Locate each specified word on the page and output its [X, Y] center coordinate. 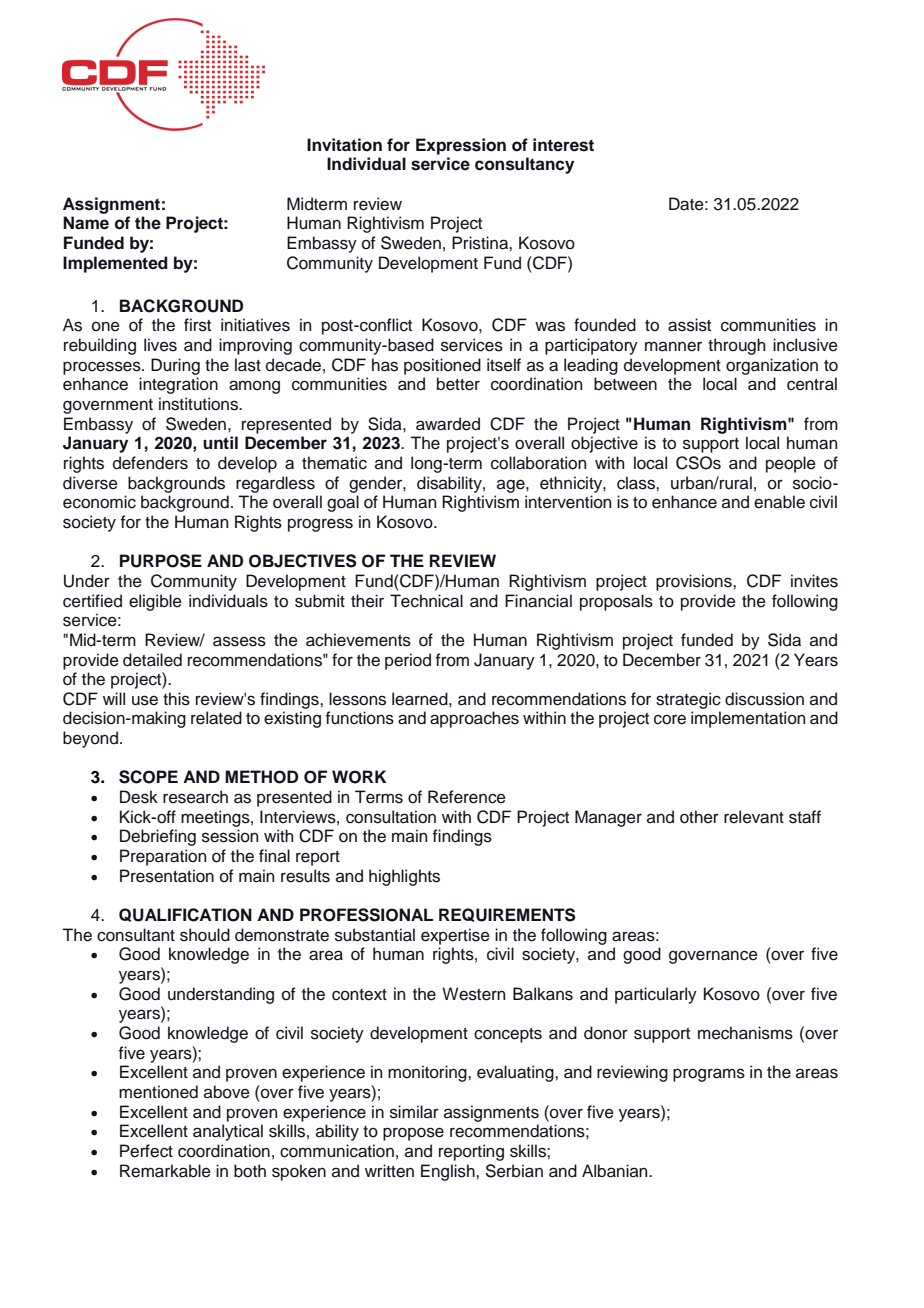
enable [779, 502]
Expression [461, 146]
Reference [467, 797]
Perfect [146, 1151]
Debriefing [158, 837]
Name [86, 223]
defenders [150, 463]
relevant [754, 817]
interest [563, 145]
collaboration [538, 463]
